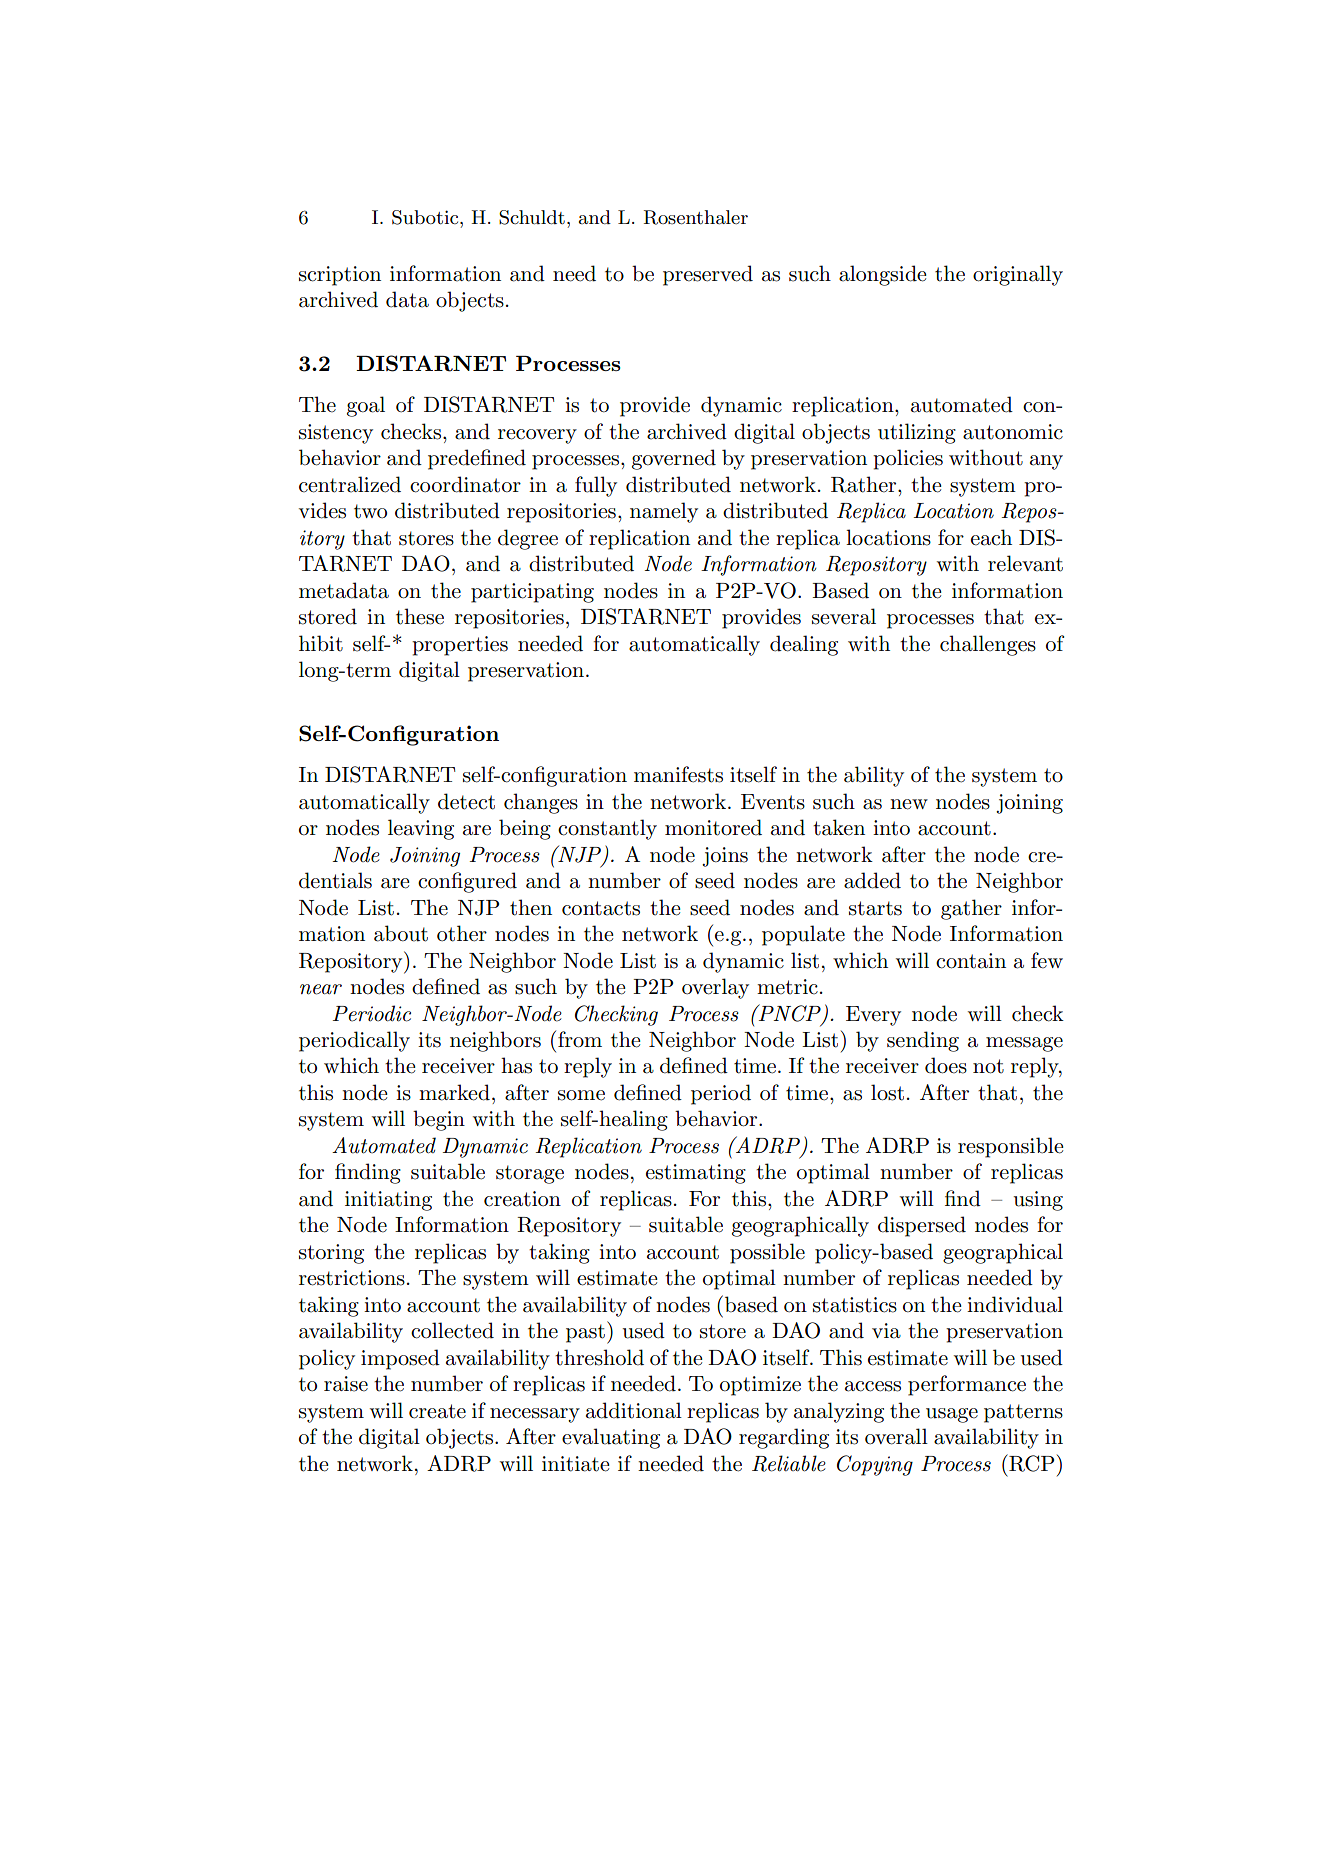 The height and width of the page is (1865, 1318). I want to click on overlay, so click(715, 988).
